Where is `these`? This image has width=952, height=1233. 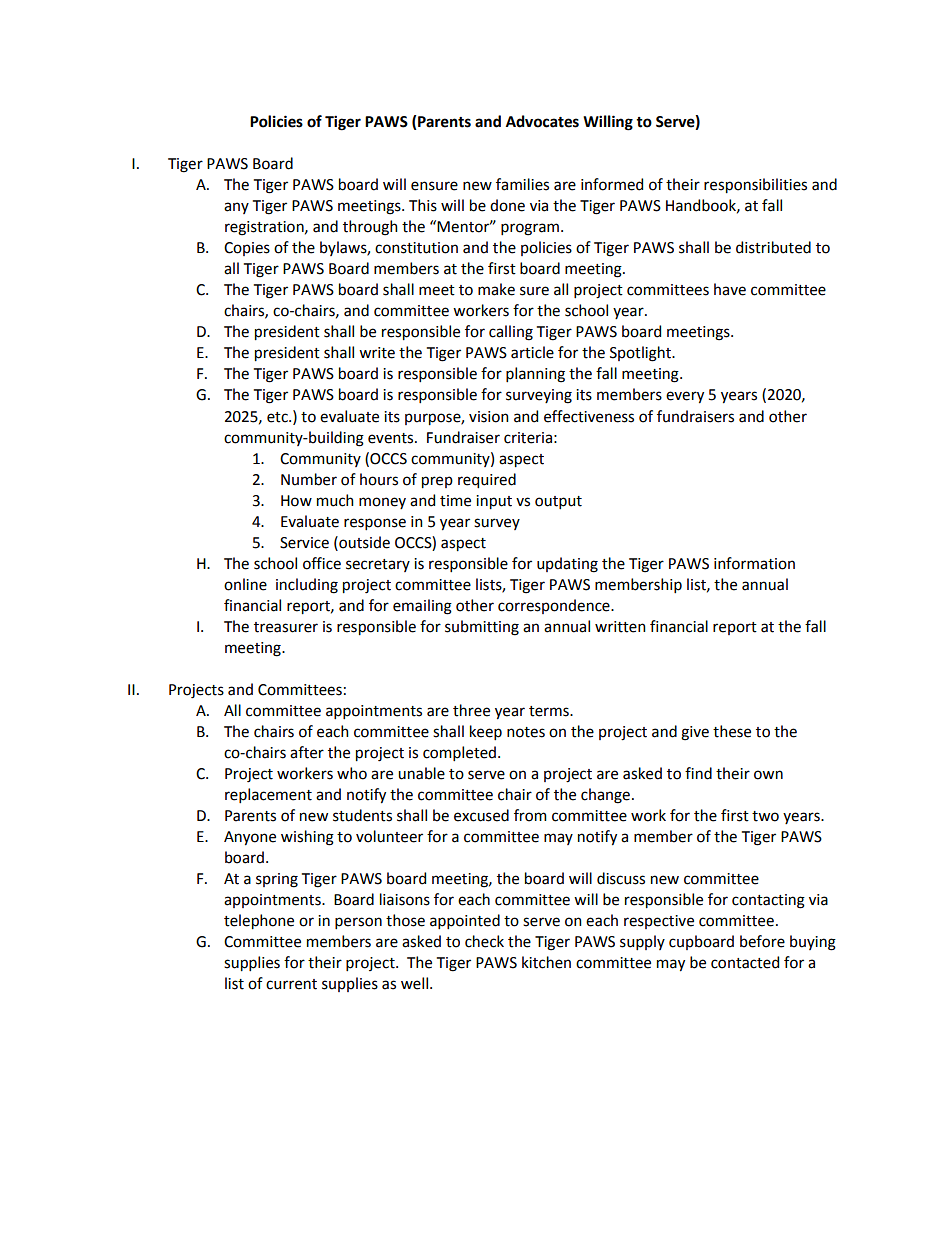 these is located at coordinates (732, 731).
